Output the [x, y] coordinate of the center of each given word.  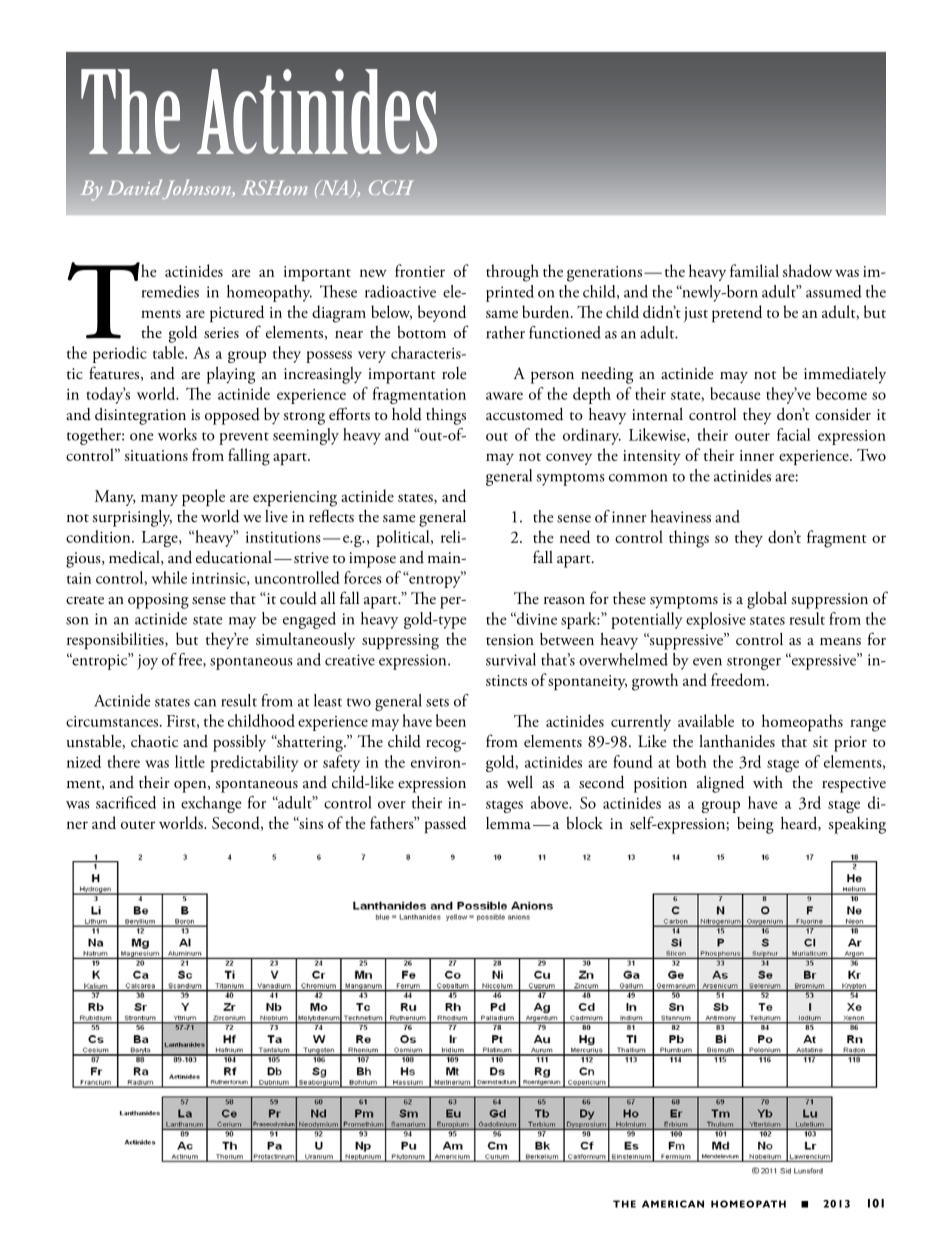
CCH [391, 187]
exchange [211, 804]
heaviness [681, 516]
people [203, 498]
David [134, 187]
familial [754, 270]
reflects [331, 515]
